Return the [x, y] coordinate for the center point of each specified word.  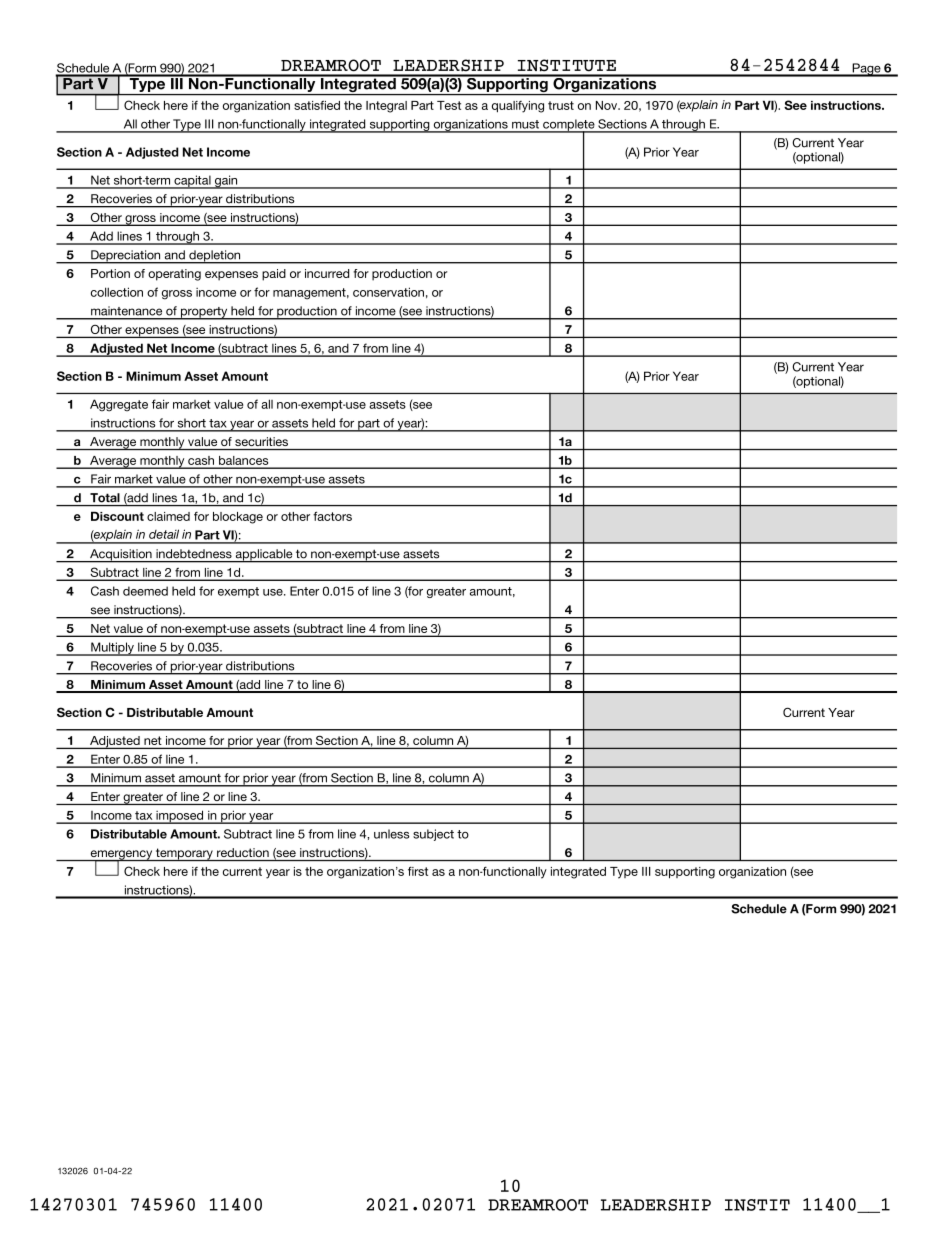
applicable [264, 556]
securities [261, 441]
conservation [388, 292]
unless [392, 834]
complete [569, 126]
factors [332, 516]
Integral [386, 107]
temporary [184, 854]
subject [433, 835]
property [204, 313]
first [418, 871]
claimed [168, 516]
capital [192, 182]
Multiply [112, 649]
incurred [327, 273]
